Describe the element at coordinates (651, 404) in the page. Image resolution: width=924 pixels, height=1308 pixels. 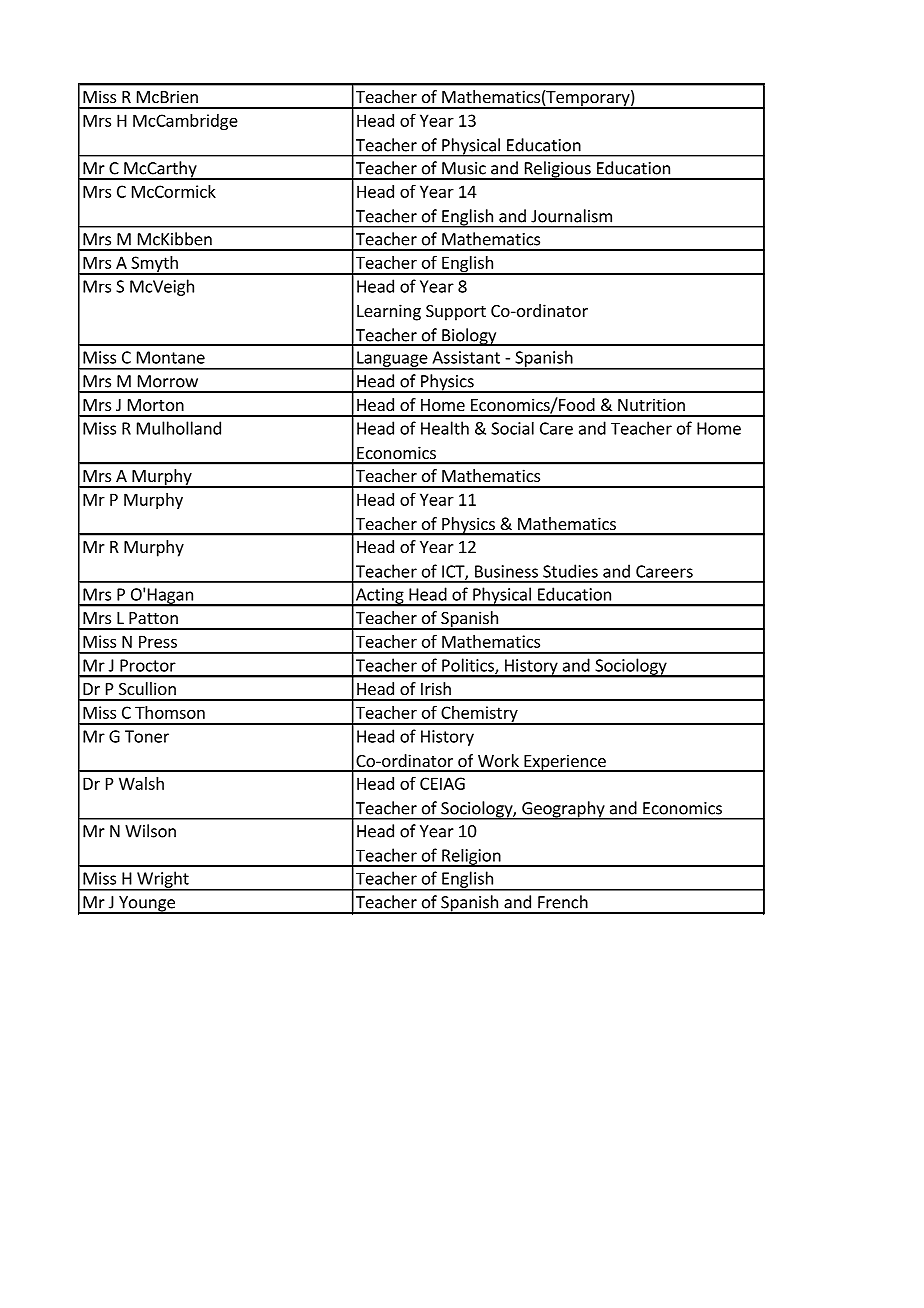
I see `Nutrition` at that location.
